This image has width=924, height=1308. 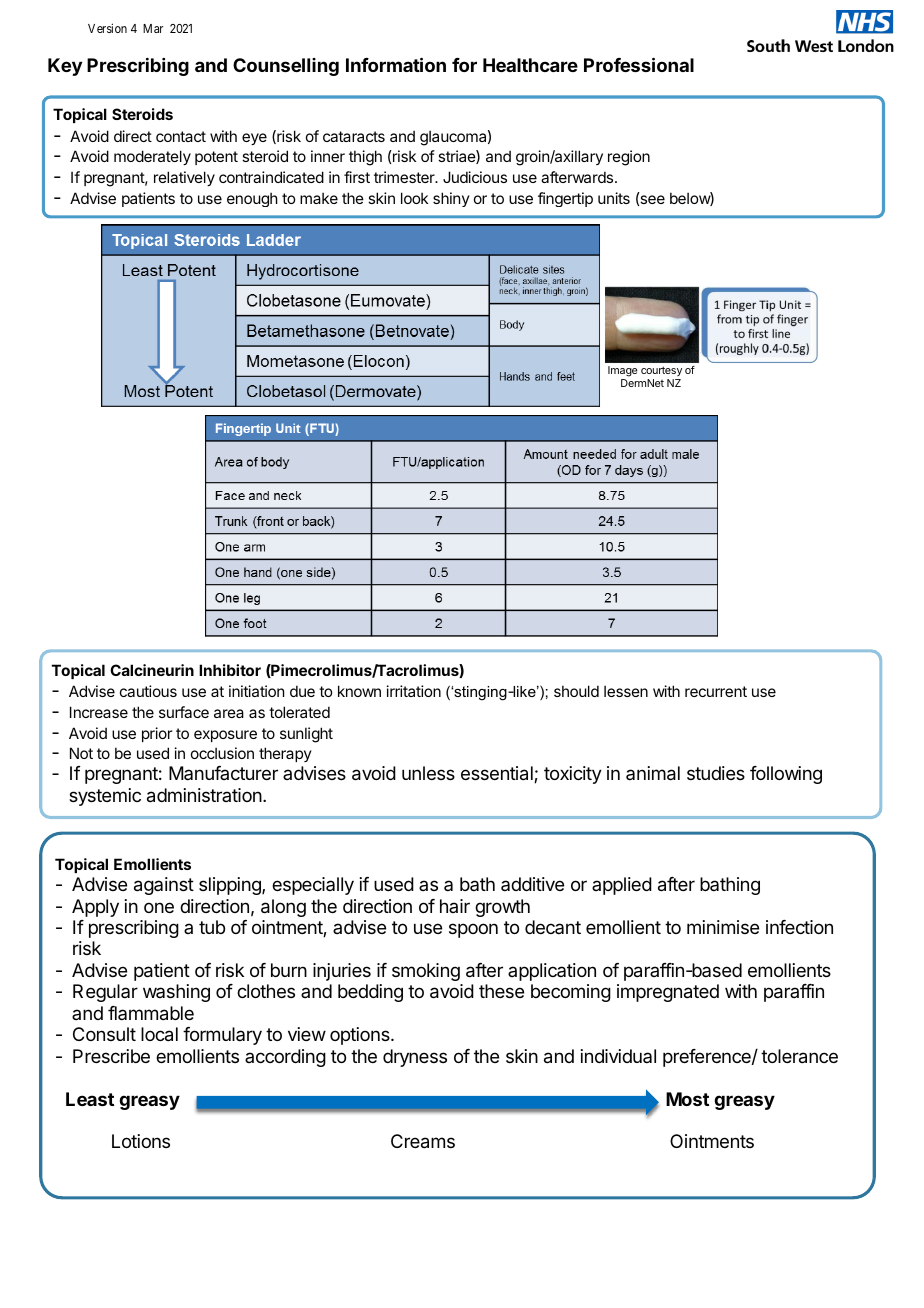 I want to click on irritation, so click(x=414, y=691).
